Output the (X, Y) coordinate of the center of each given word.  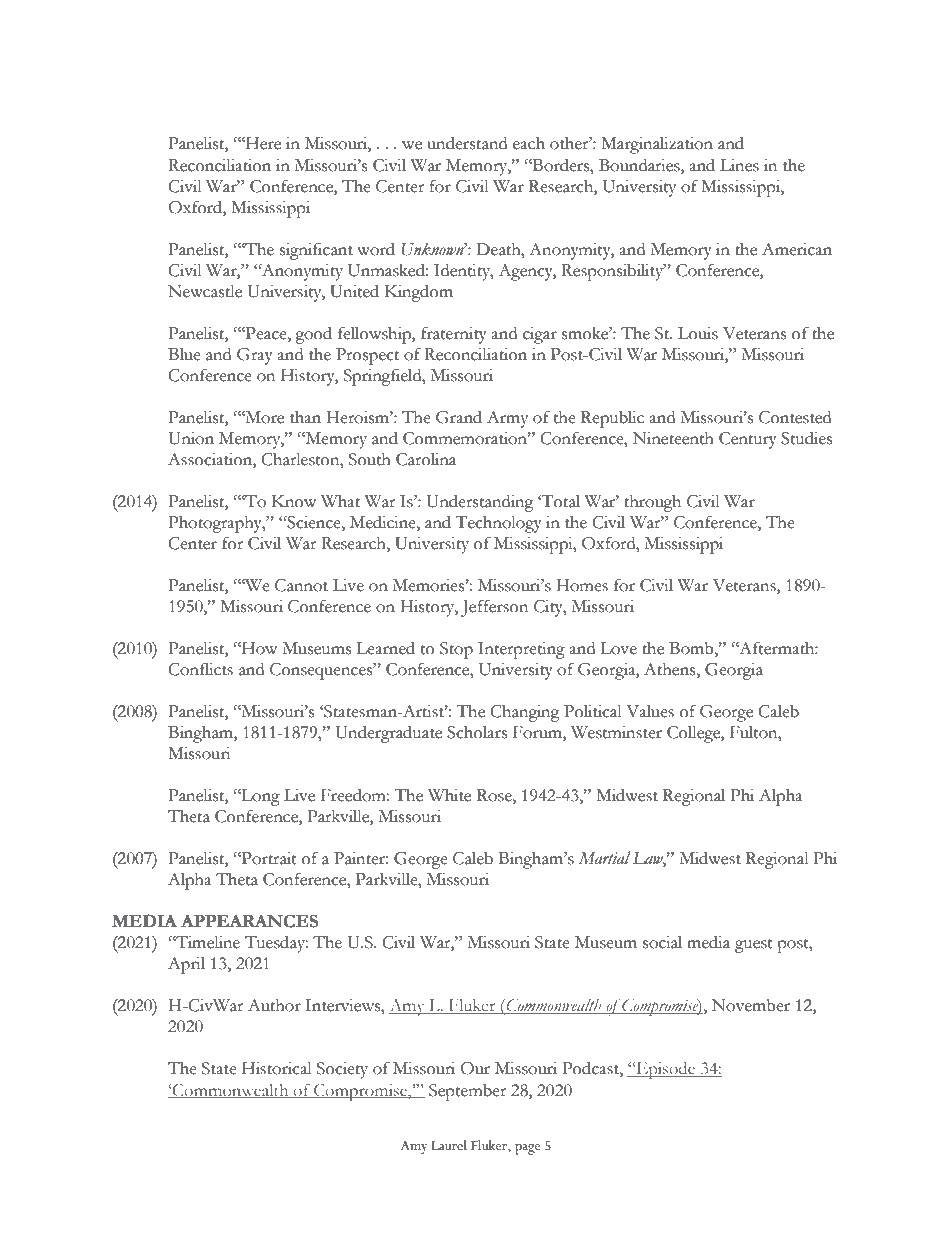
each (529, 143)
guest (754, 946)
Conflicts (200, 669)
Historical (277, 1068)
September (468, 1092)
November (751, 1005)
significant (316, 251)
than (305, 417)
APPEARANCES (249, 921)
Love (618, 648)
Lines (739, 165)
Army (507, 419)
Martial (605, 858)
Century (748, 440)
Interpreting (521, 650)
